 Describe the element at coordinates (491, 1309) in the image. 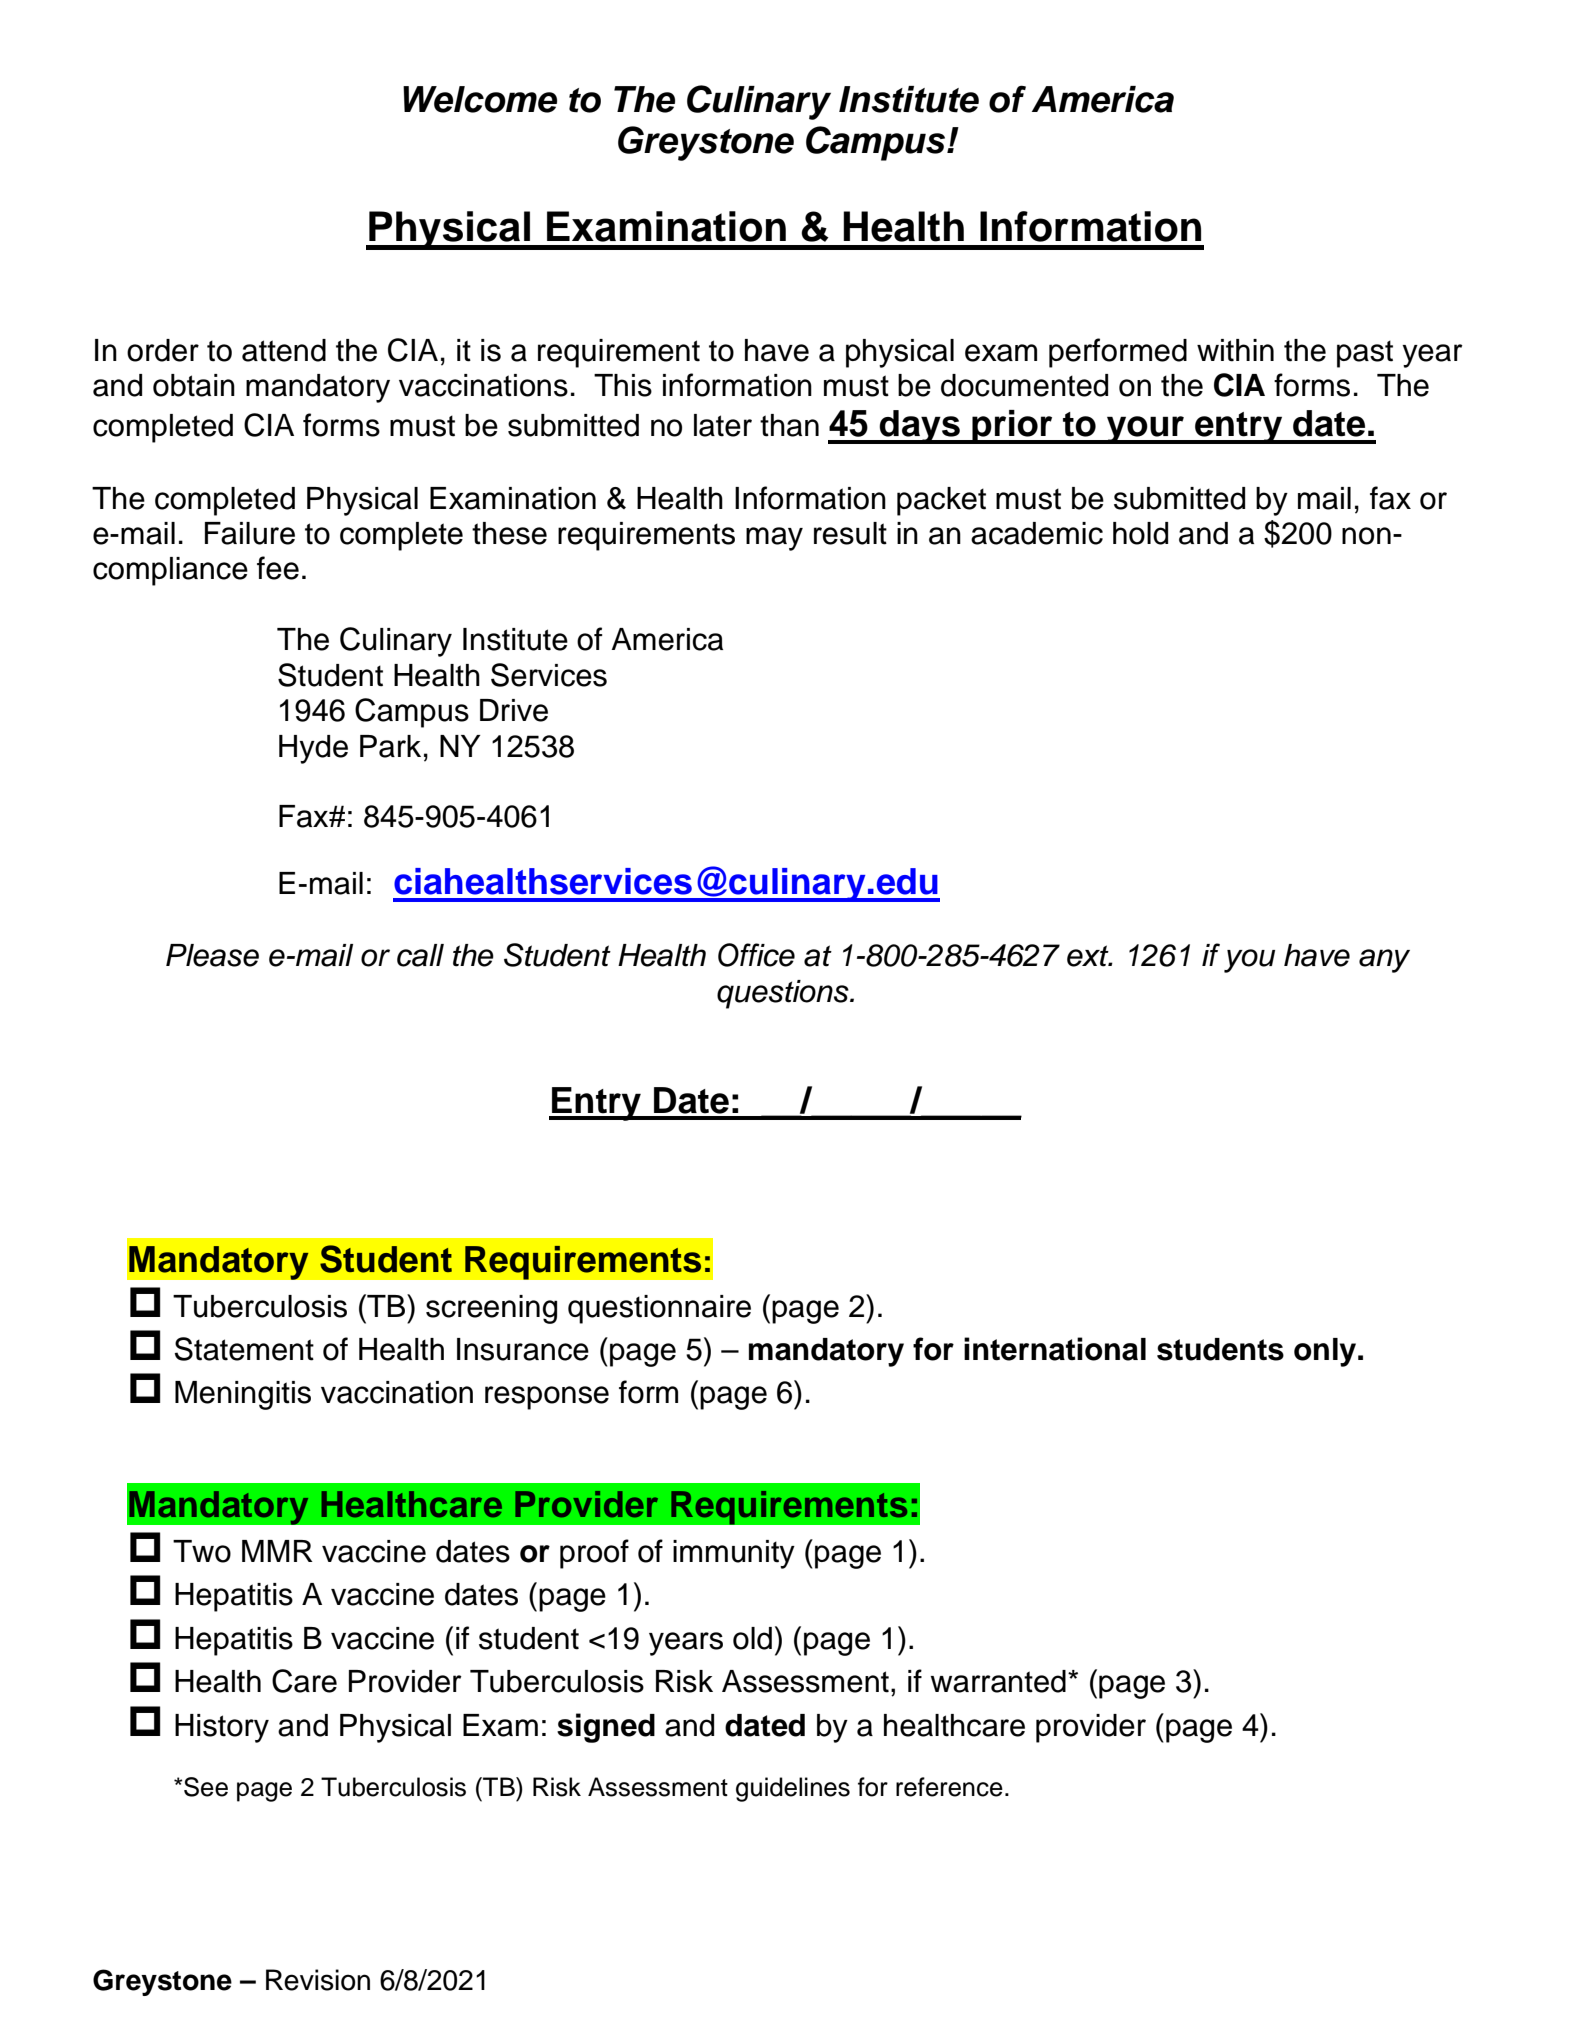

I see `screening` at that location.
